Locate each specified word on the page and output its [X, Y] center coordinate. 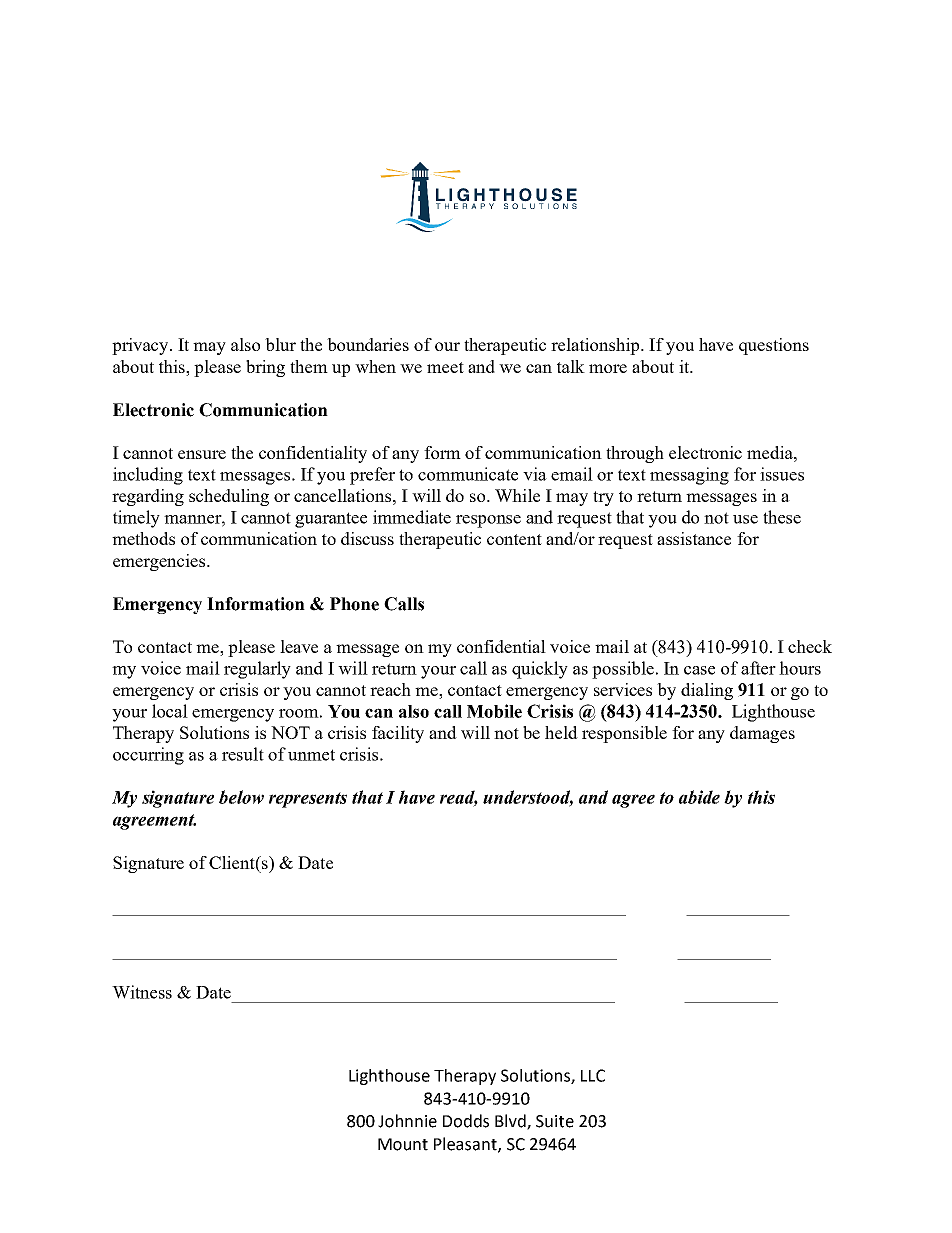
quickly [540, 670]
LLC [593, 1075]
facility [398, 734]
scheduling [229, 497]
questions [774, 346]
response [488, 521]
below [241, 797]
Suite [555, 1121]
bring [265, 368]
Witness [142, 992]
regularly [257, 670]
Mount [403, 1144]
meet [445, 367]
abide [699, 797]
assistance [694, 538]
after [758, 668]
